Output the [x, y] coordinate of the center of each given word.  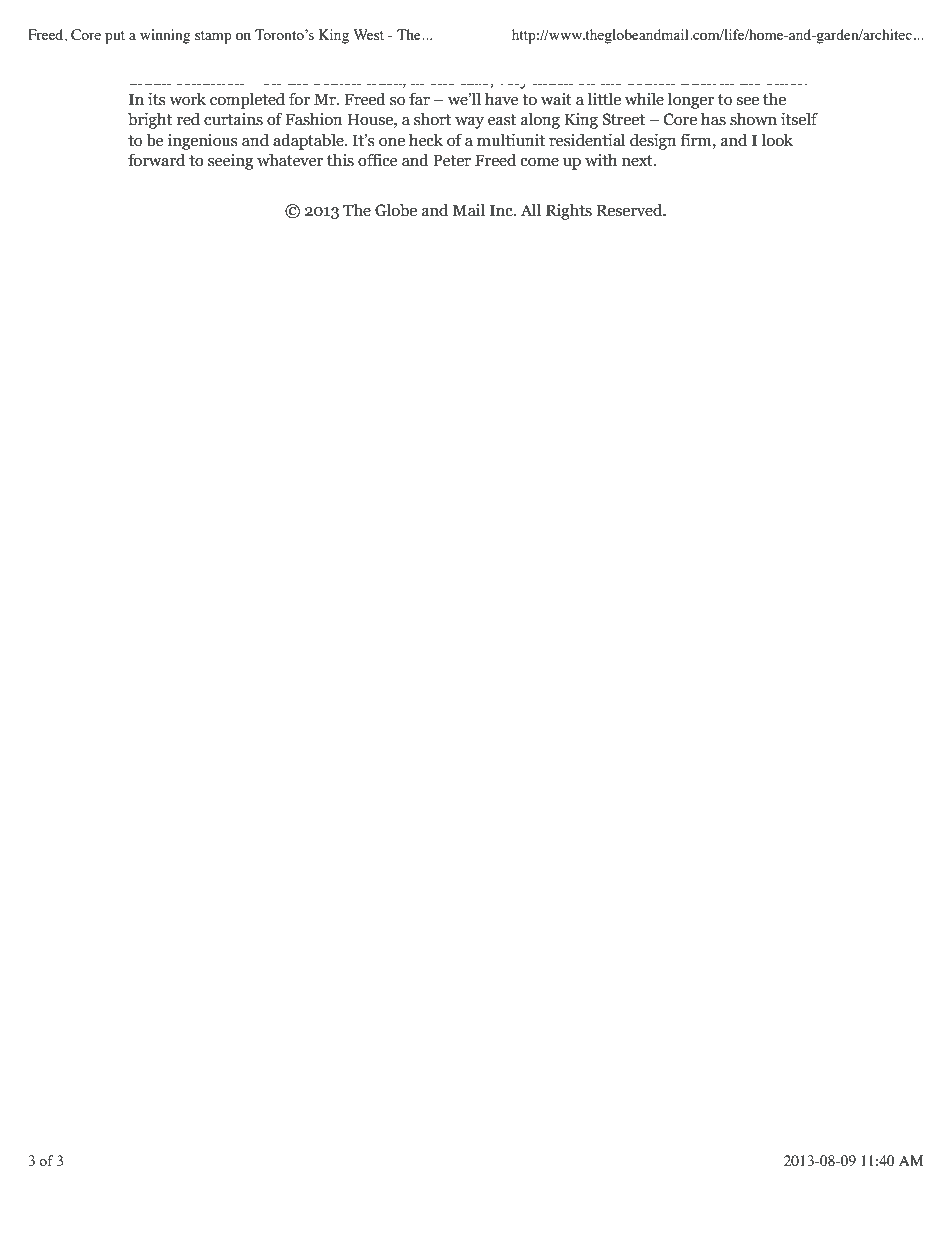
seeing [230, 162]
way [469, 123]
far [419, 99]
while [644, 99]
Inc [502, 210]
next [638, 161]
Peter [452, 160]
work [187, 99]
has [713, 119]
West [368, 34]
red [188, 119]
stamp [213, 37]
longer [691, 100]
